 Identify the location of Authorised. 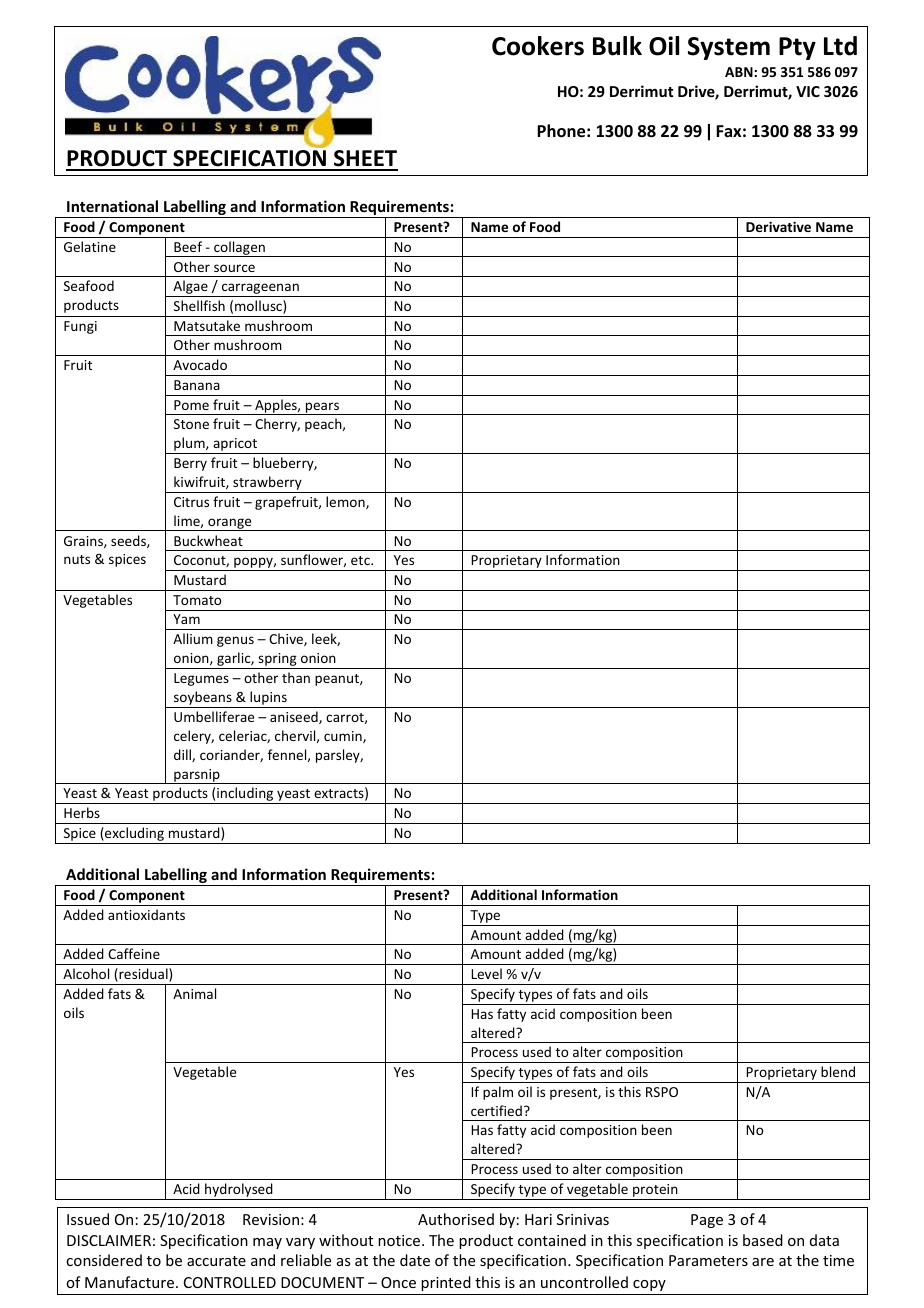
(456, 1219).
